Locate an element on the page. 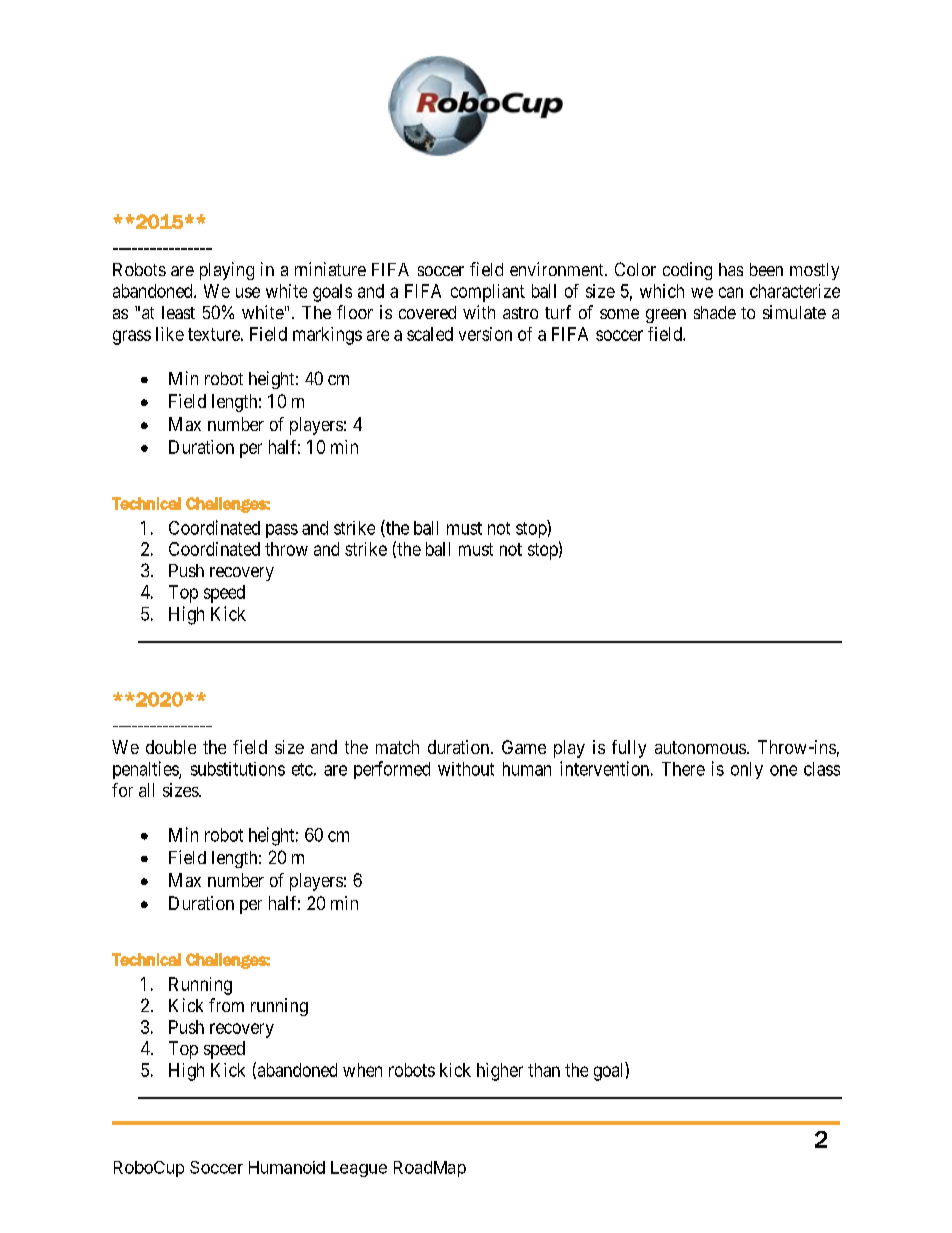 This page has height=1233, width=952. can is located at coordinates (731, 292).
